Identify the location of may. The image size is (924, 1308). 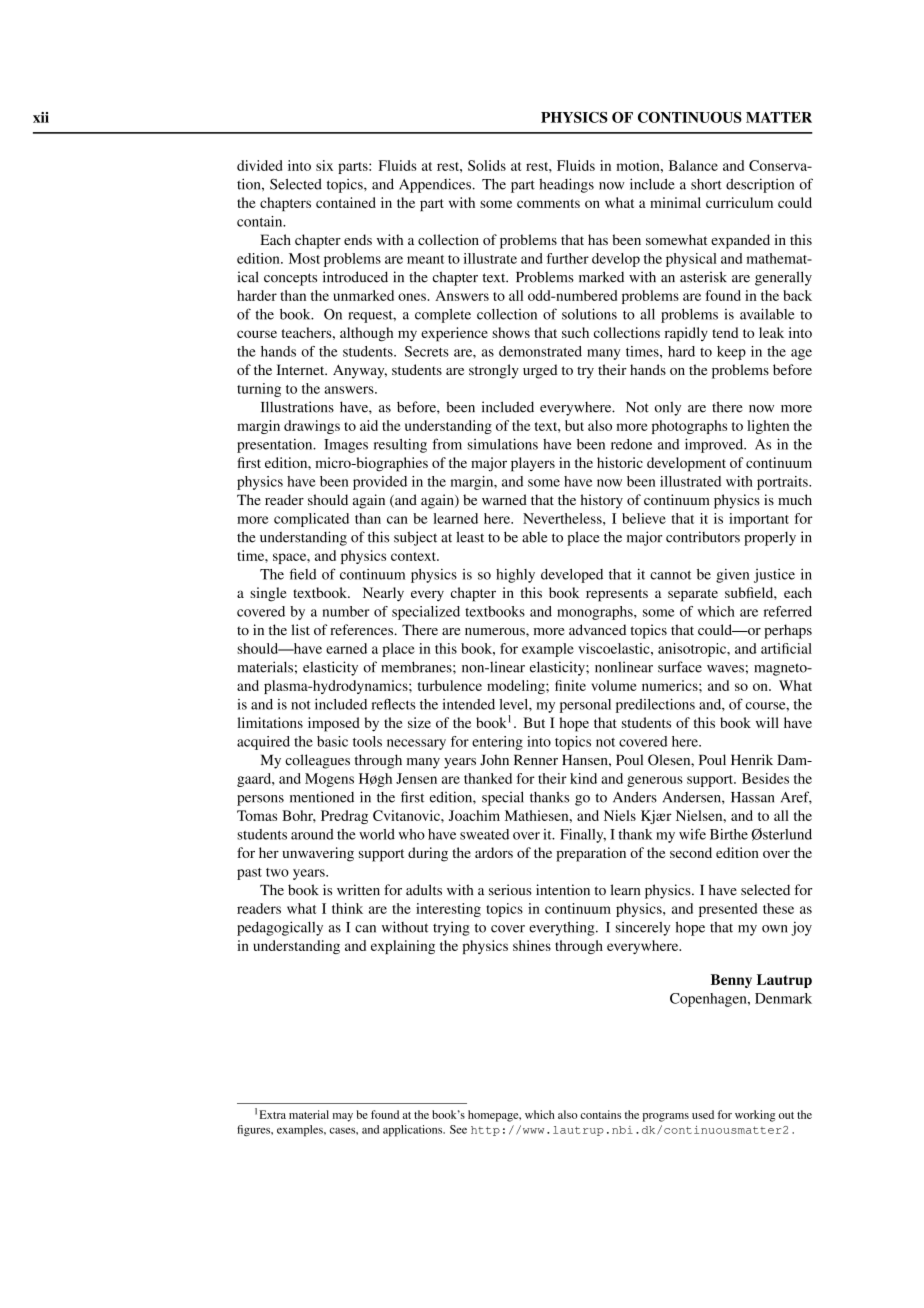
(343, 1117).
